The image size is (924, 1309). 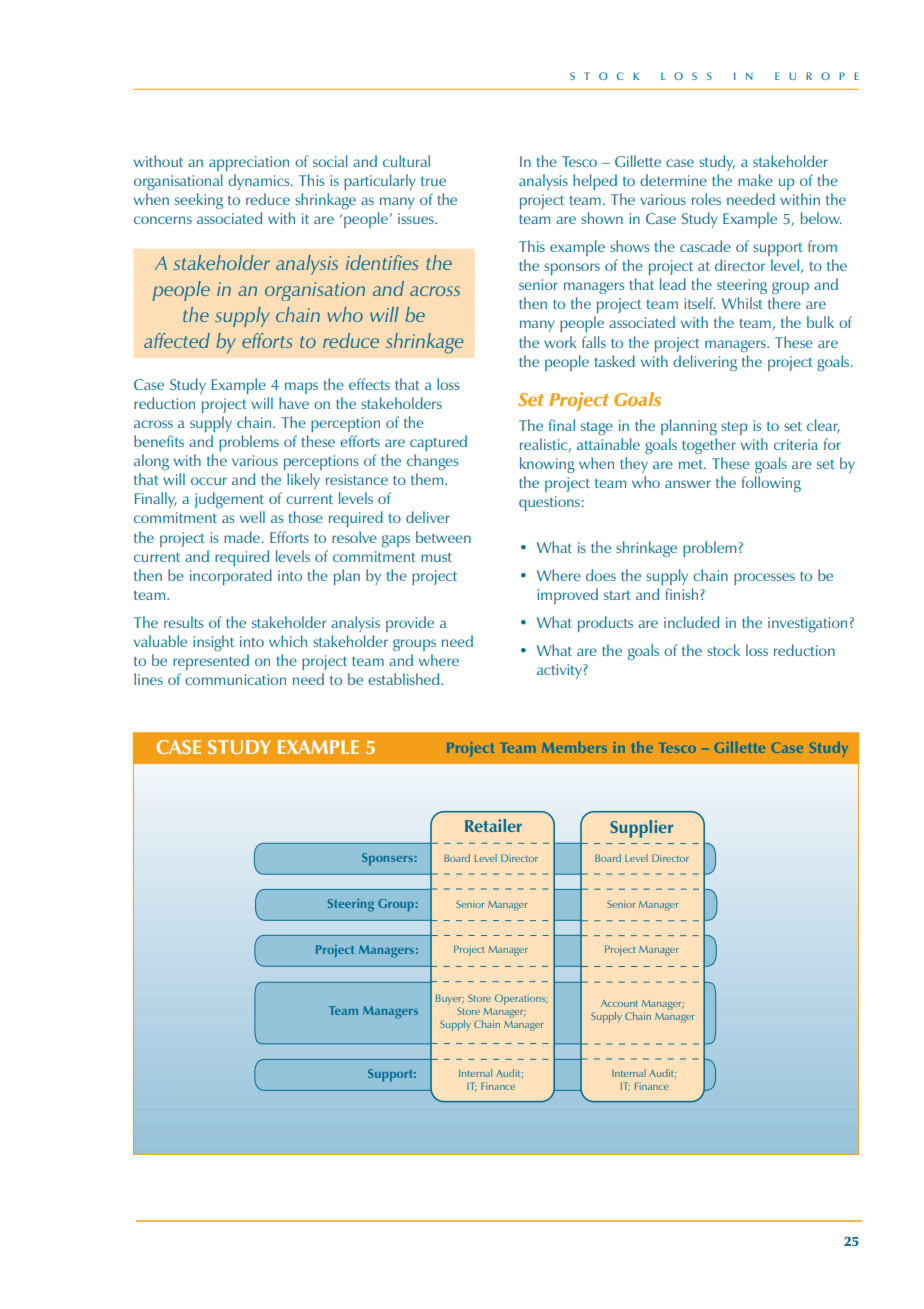 What do you see at coordinates (436, 557) in the screenshot?
I see `must` at bounding box center [436, 557].
